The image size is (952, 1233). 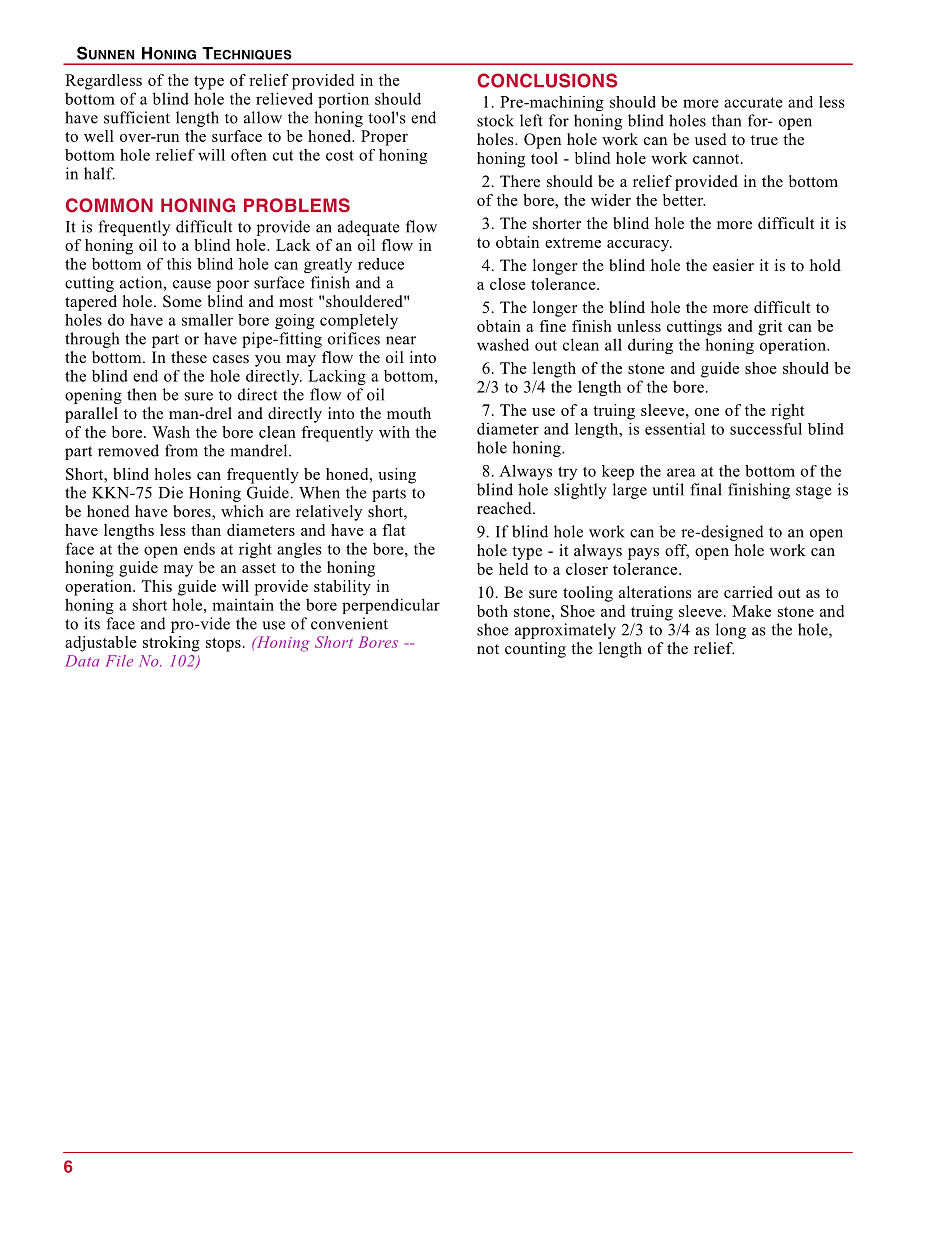 What do you see at coordinates (733, 265) in the document?
I see `easier` at bounding box center [733, 265].
